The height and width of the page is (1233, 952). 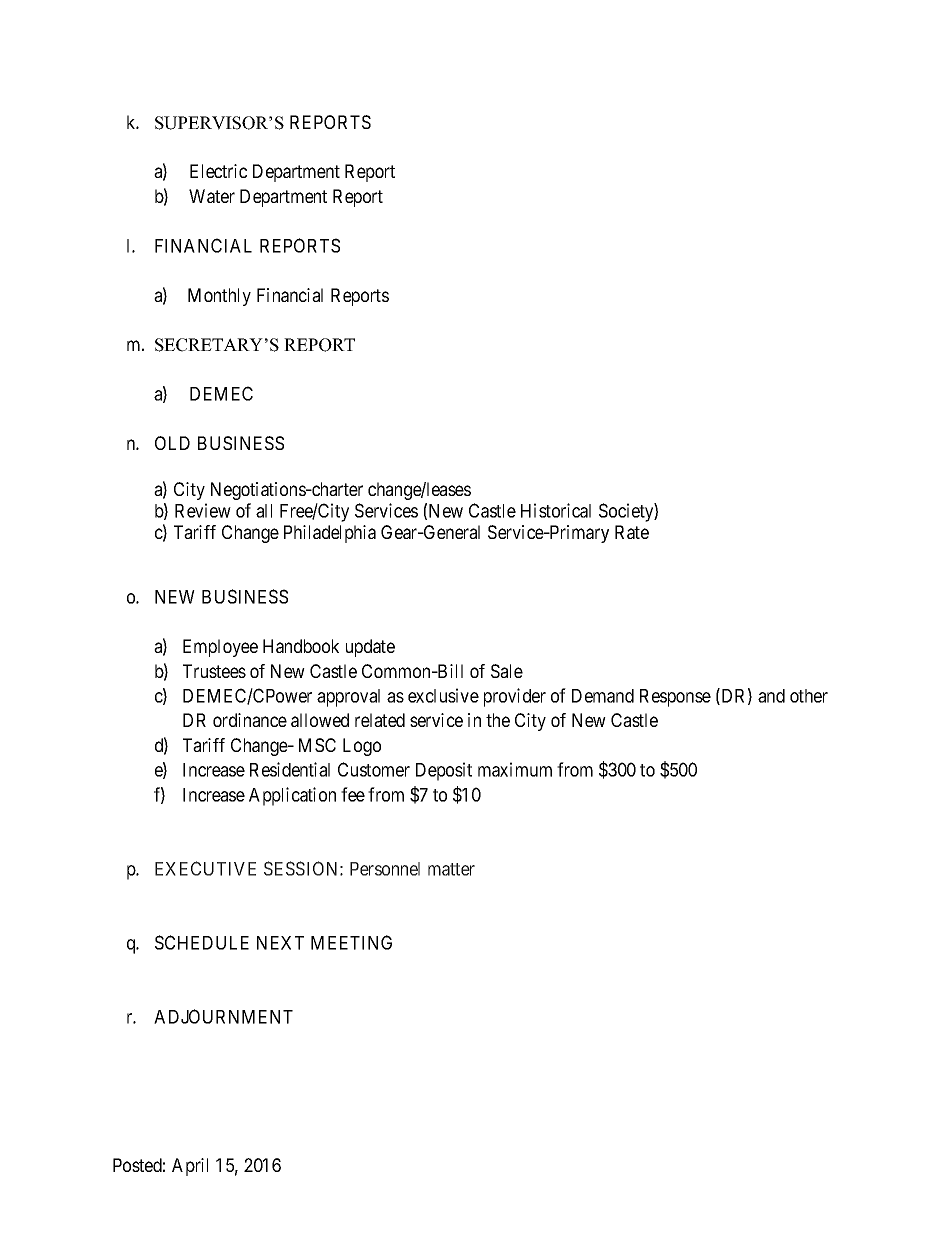 I want to click on Historical, so click(x=556, y=510).
